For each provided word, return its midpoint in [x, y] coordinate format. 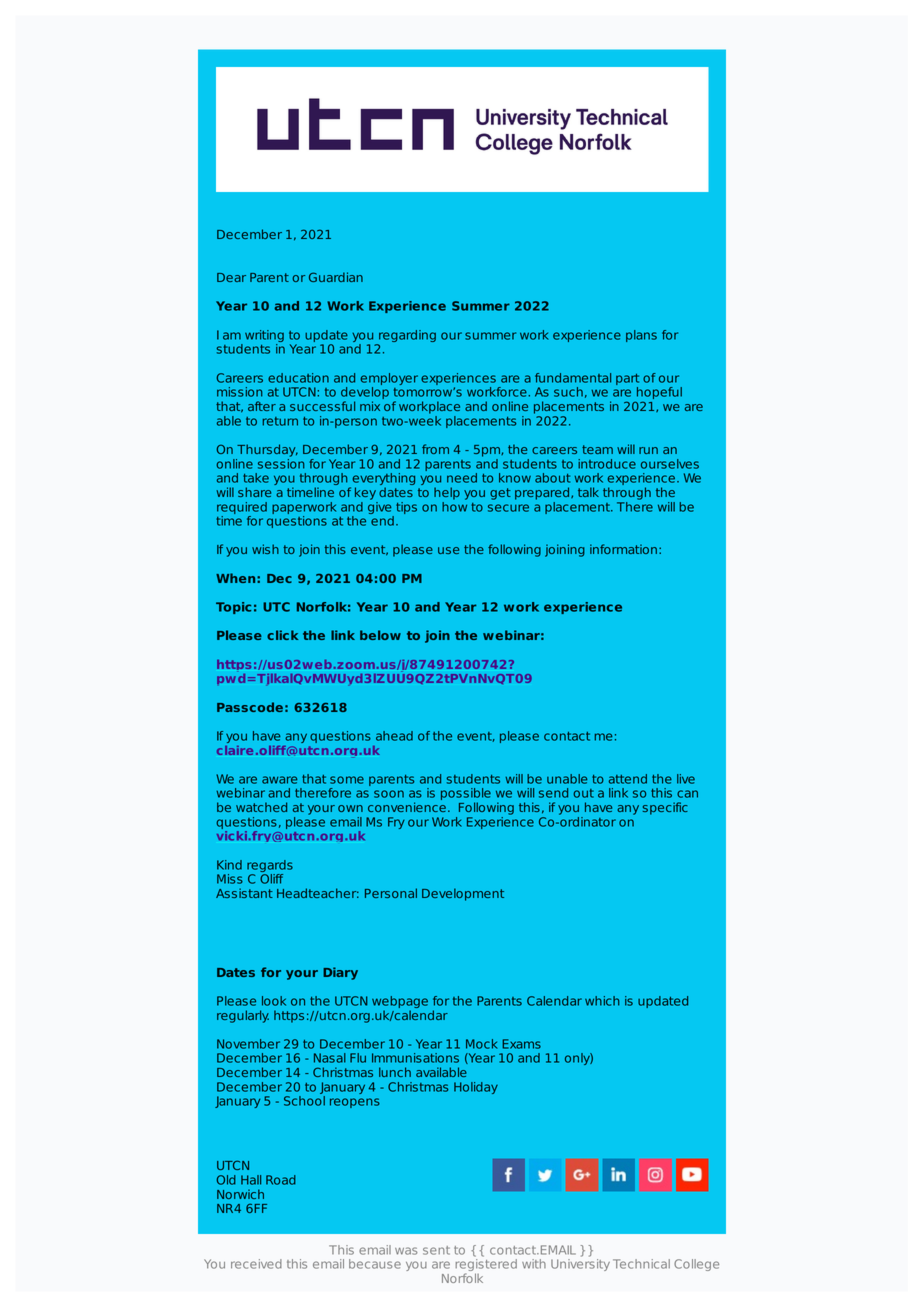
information [623, 549]
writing [264, 337]
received [256, 1264]
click [282, 635]
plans [641, 336]
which [602, 1001]
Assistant [244, 893]
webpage [400, 1003]
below [380, 635]
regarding [406, 337]
